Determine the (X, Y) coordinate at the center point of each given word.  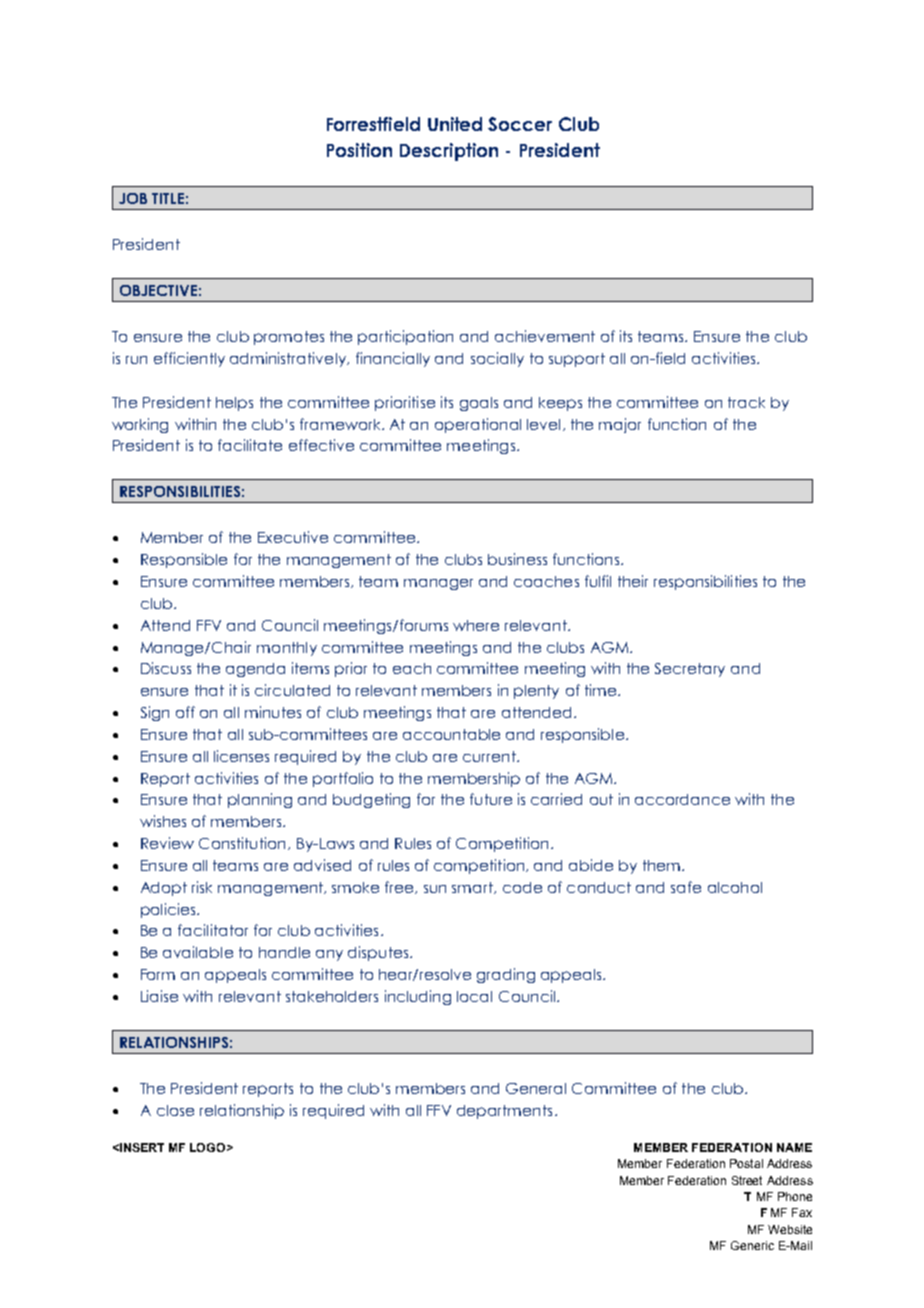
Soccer (520, 124)
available (198, 952)
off (185, 712)
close (175, 1110)
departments (504, 1112)
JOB (133, 198)
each (412, 668)
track (746, 402)
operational (478, 425)
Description (449, 152)
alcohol (735, 887)
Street (747, 1180)
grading (506, 975)
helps (234, 404)
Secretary (690, 670)
